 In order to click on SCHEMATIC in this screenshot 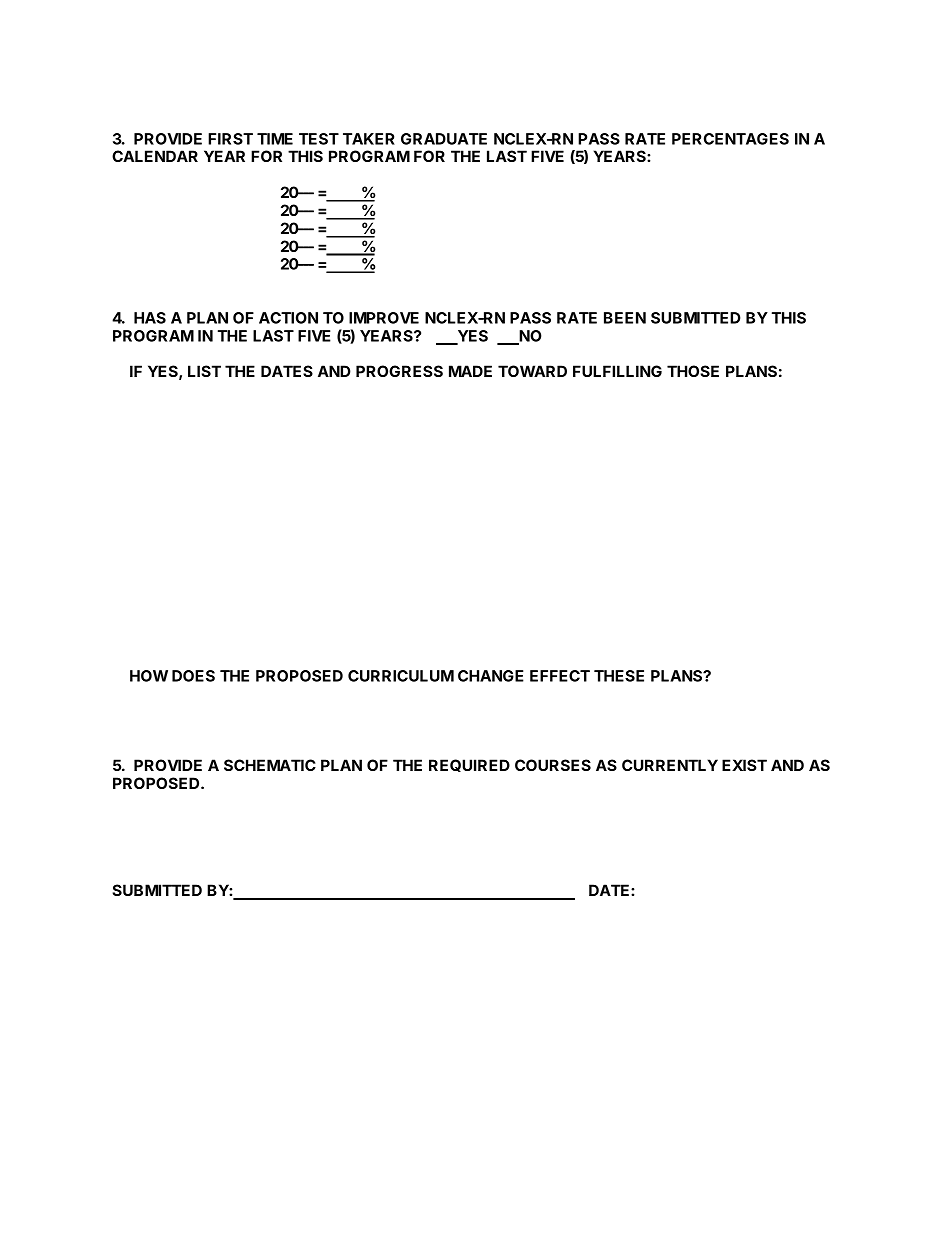, I will do `click(270, 765)`.
